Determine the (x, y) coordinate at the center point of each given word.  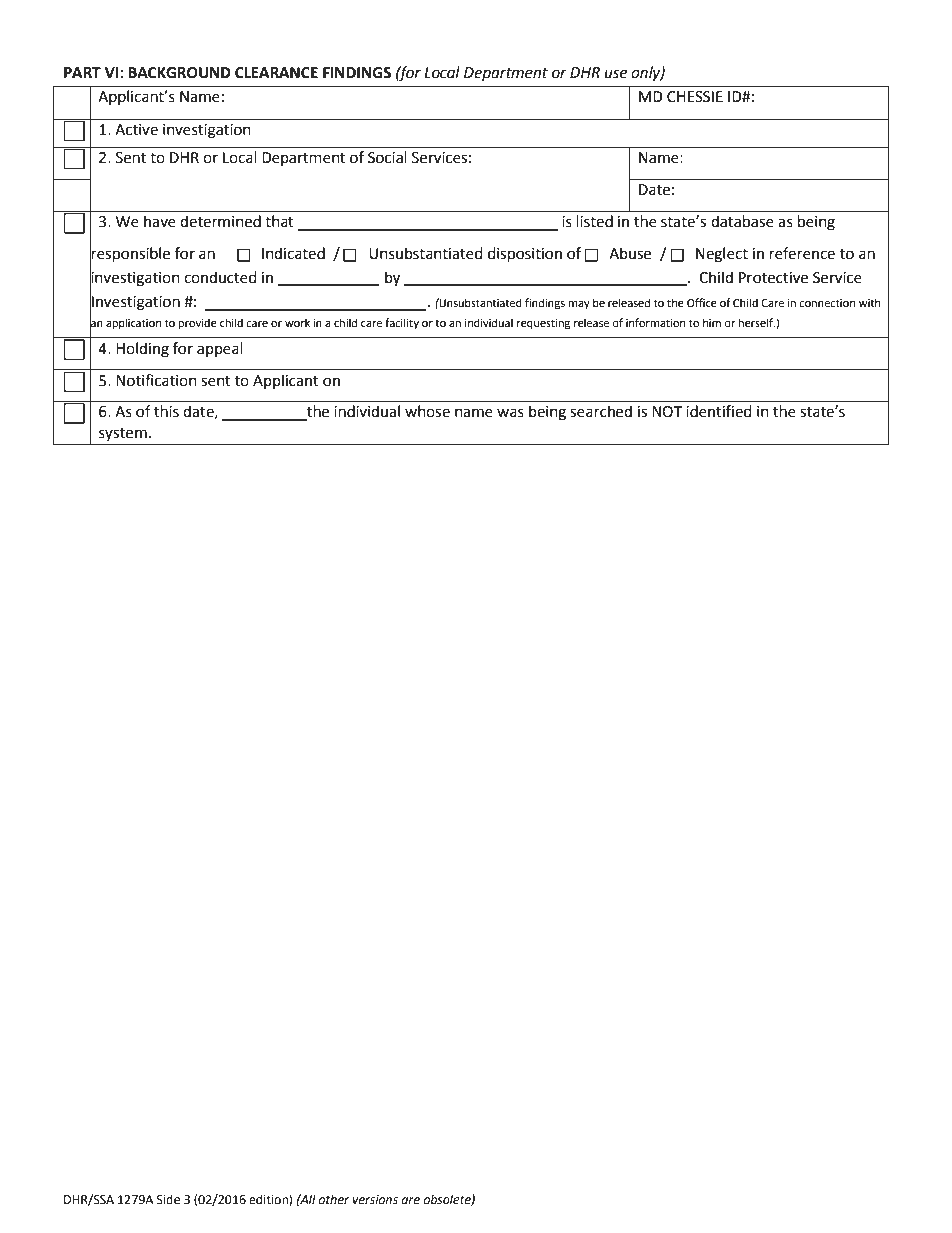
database (742, 221)
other (333, 1199)
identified (719, 411)
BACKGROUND (179, 73)
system (123, 434)
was (510, 413)
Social (387, 157)
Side (168, 1199)
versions (375, 1200)
